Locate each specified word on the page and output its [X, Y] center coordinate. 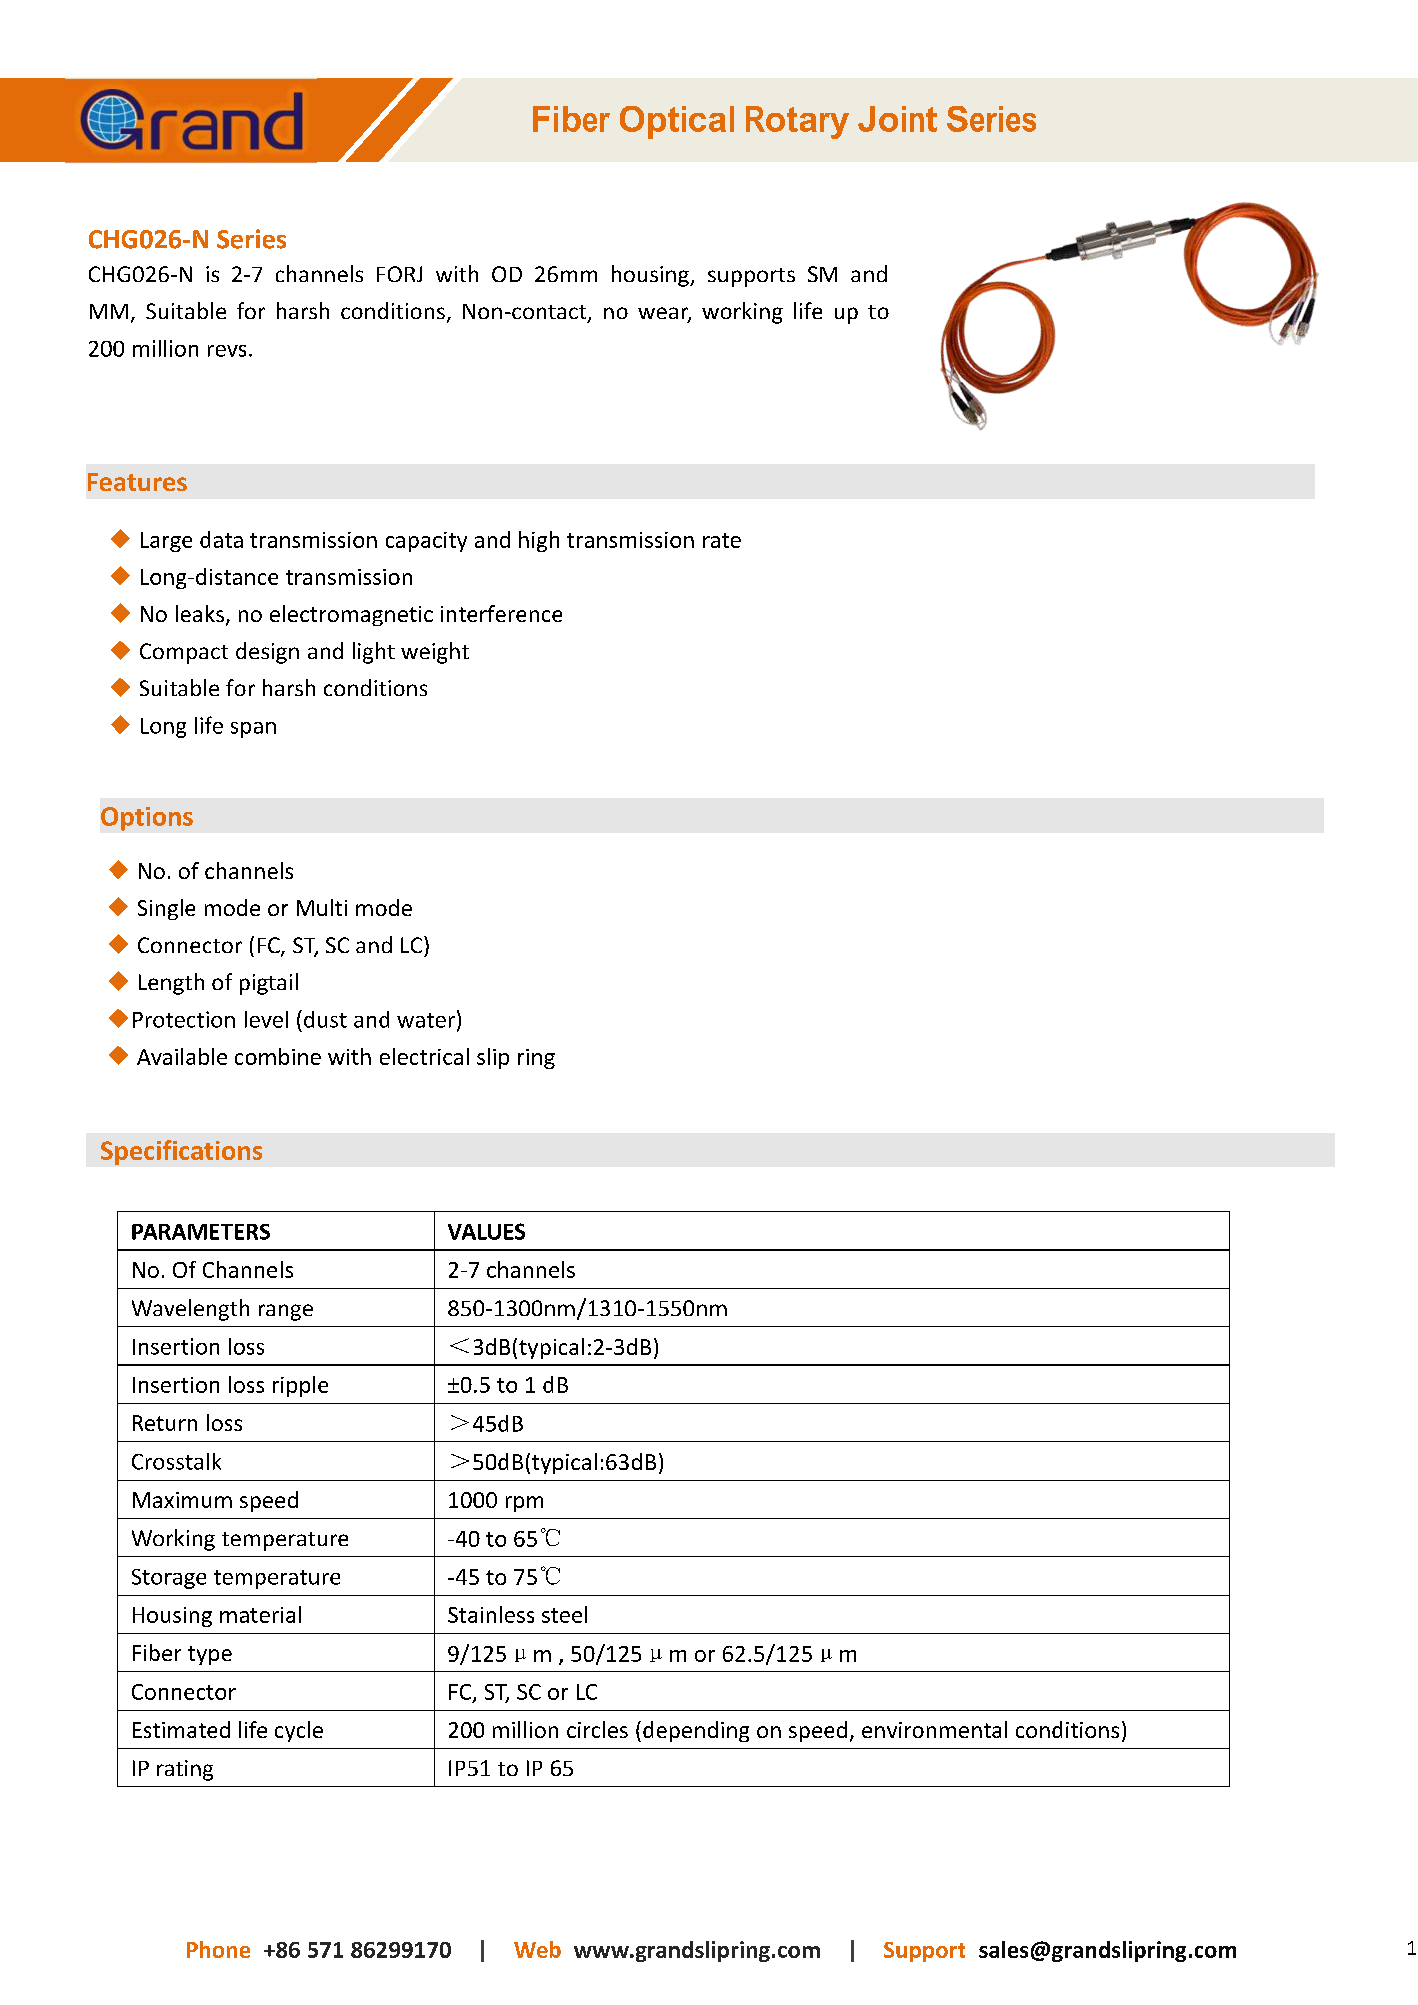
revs [227, 351]
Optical [677, 122]
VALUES [486, 1231]
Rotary [797, 122]
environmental [934, 1729]
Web [537, 1949]
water [426, 1020]
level [266, 1019]
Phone [218, 1949]
